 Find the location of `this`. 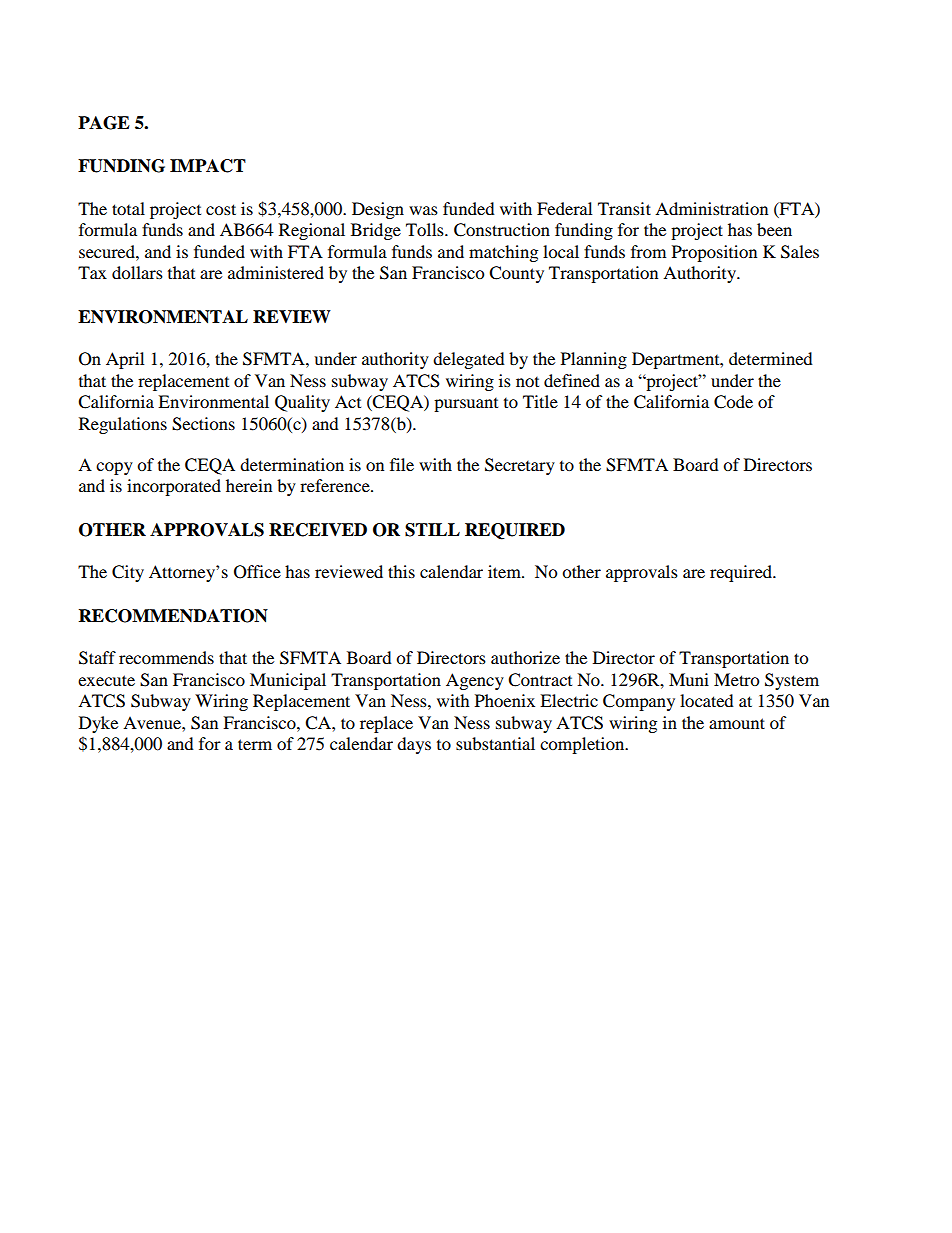

this is located at coordinates (401, 571).
